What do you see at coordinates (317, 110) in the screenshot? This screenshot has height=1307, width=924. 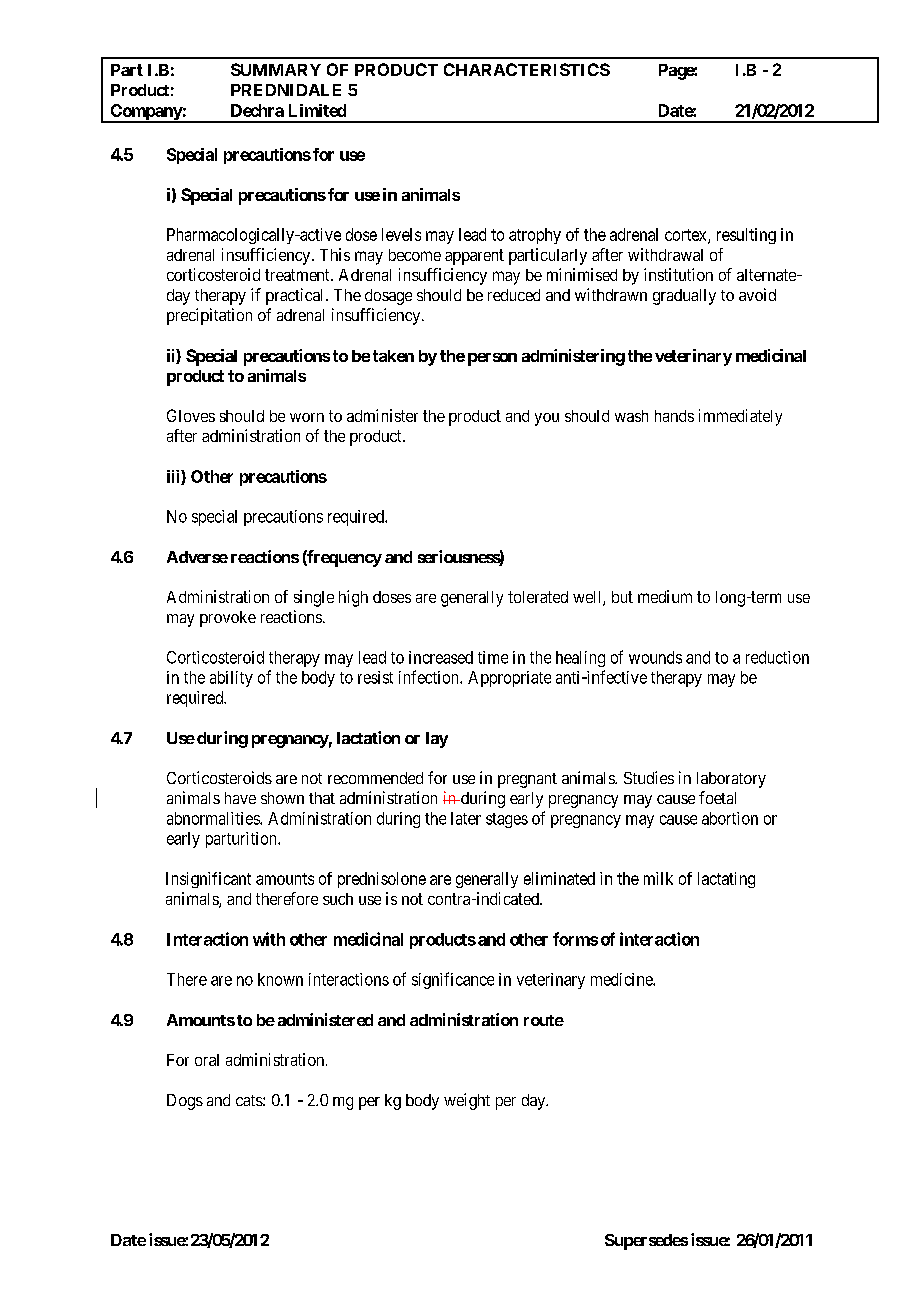 I see `Limited` at bounding box center [317, 110].
